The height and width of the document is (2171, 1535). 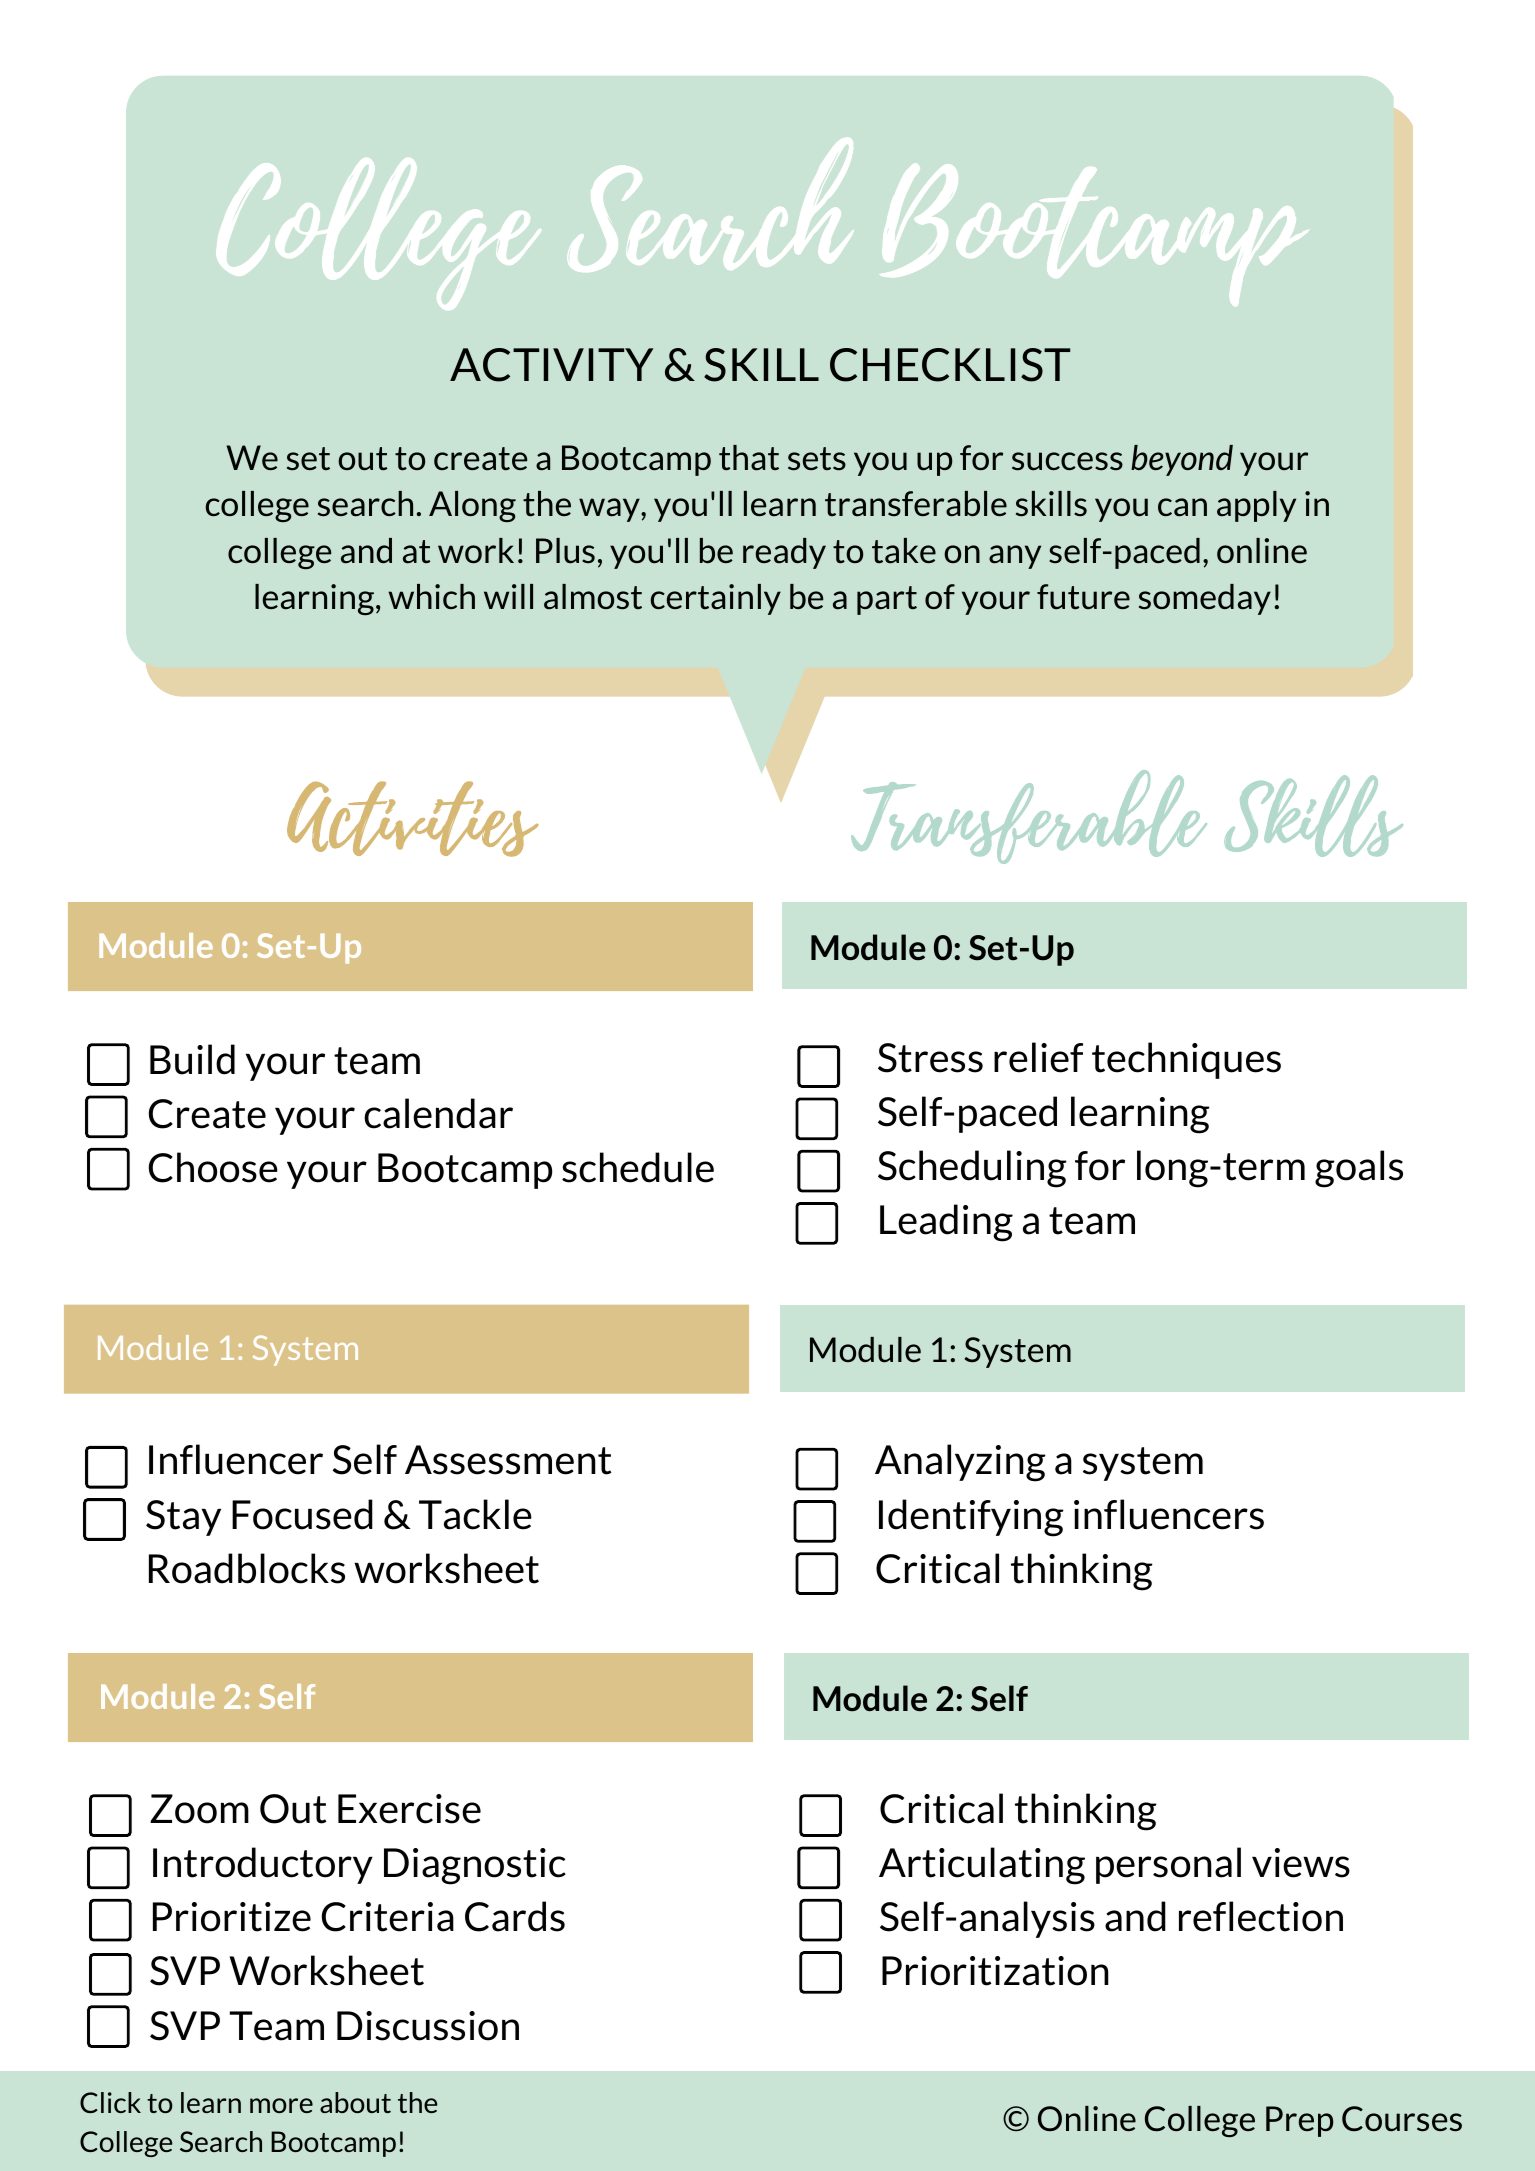 What do you see at coordinates (995, 1971) in the document?
I see `Prioritization` at bounding box center [995, 1971].
